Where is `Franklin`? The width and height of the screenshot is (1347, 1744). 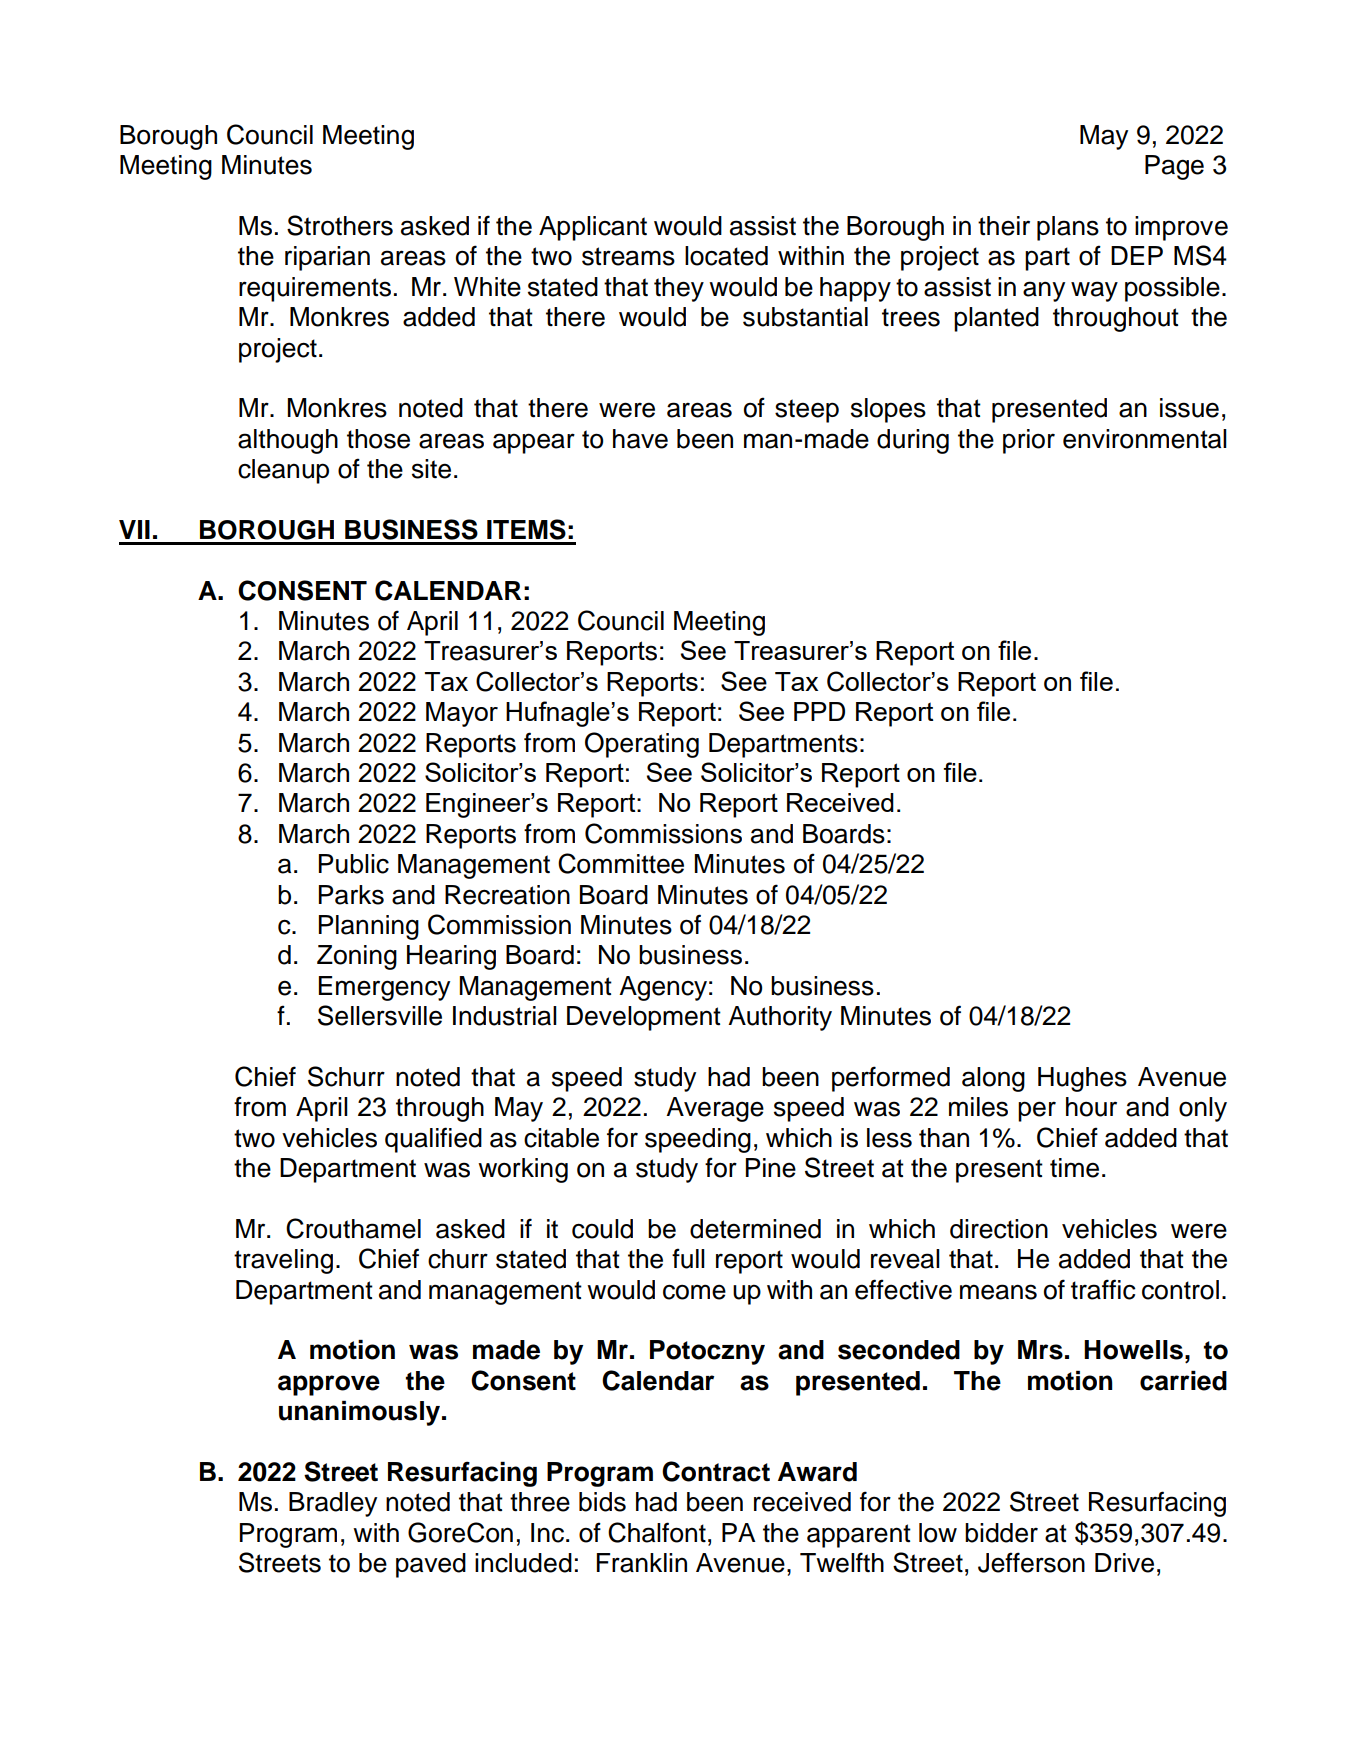 Franklin is located at coordinates (642, 1563).
